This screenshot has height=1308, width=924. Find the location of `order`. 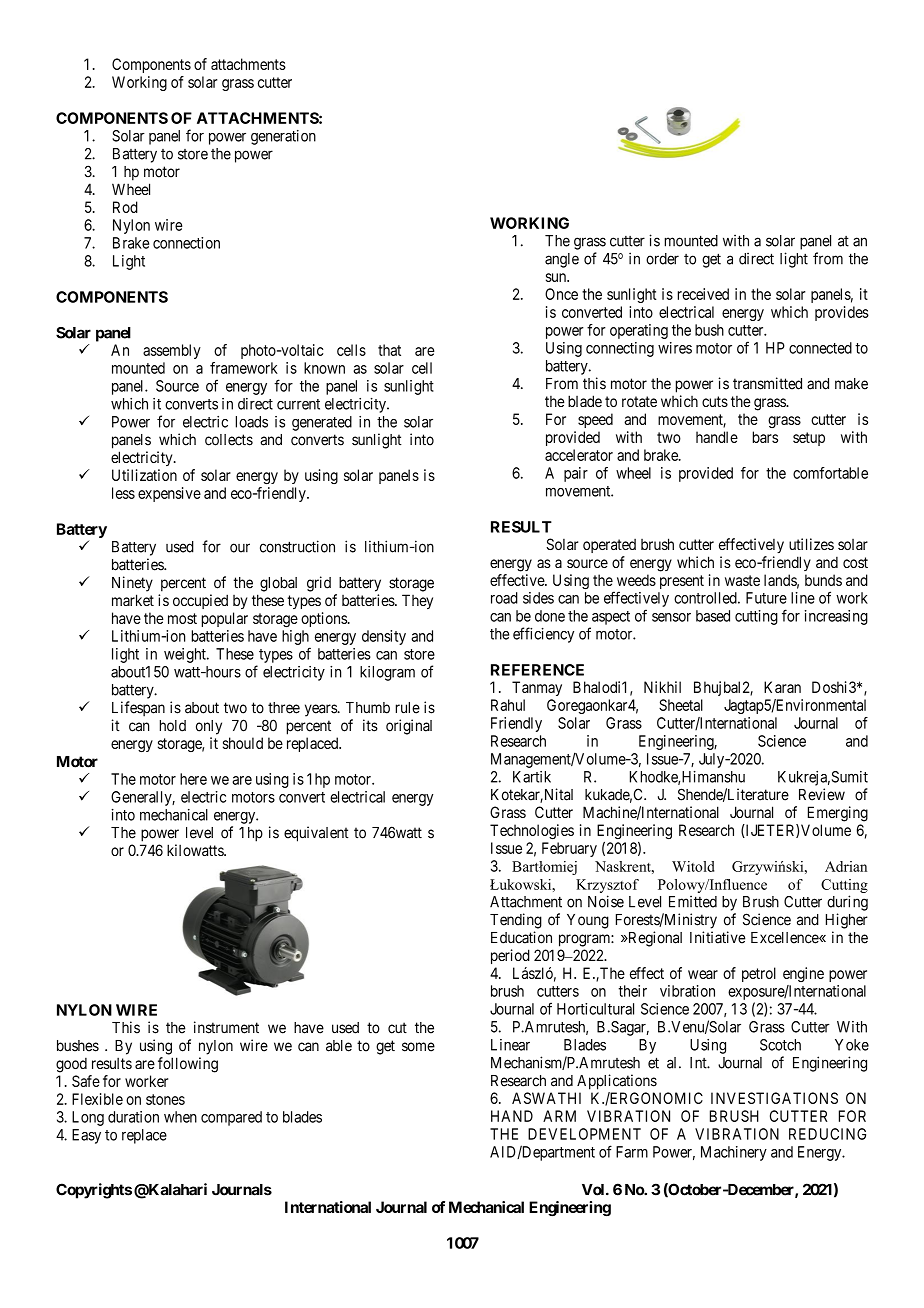

order is located at coordinates (662, 259).
